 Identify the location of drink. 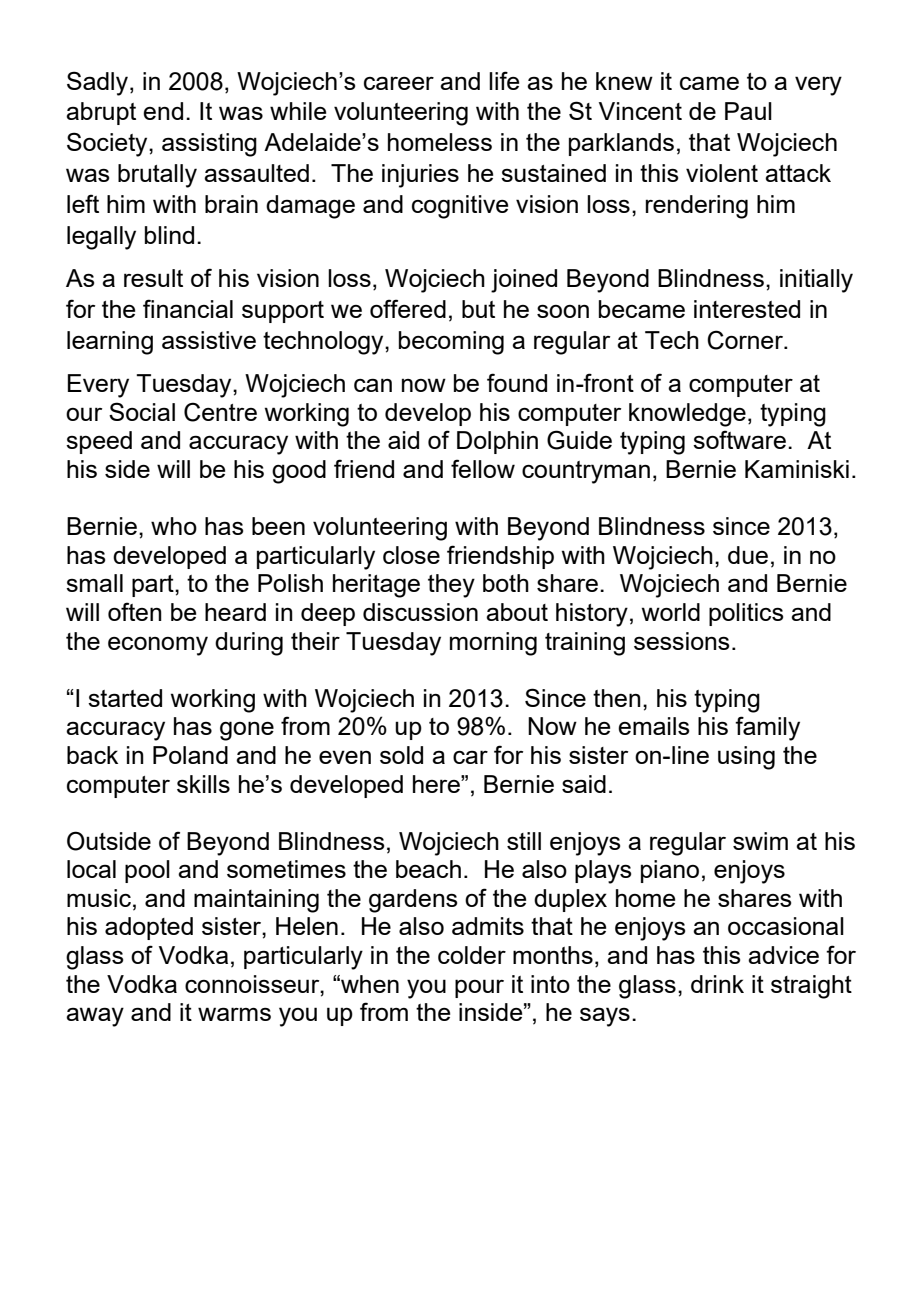
(717, 984).
